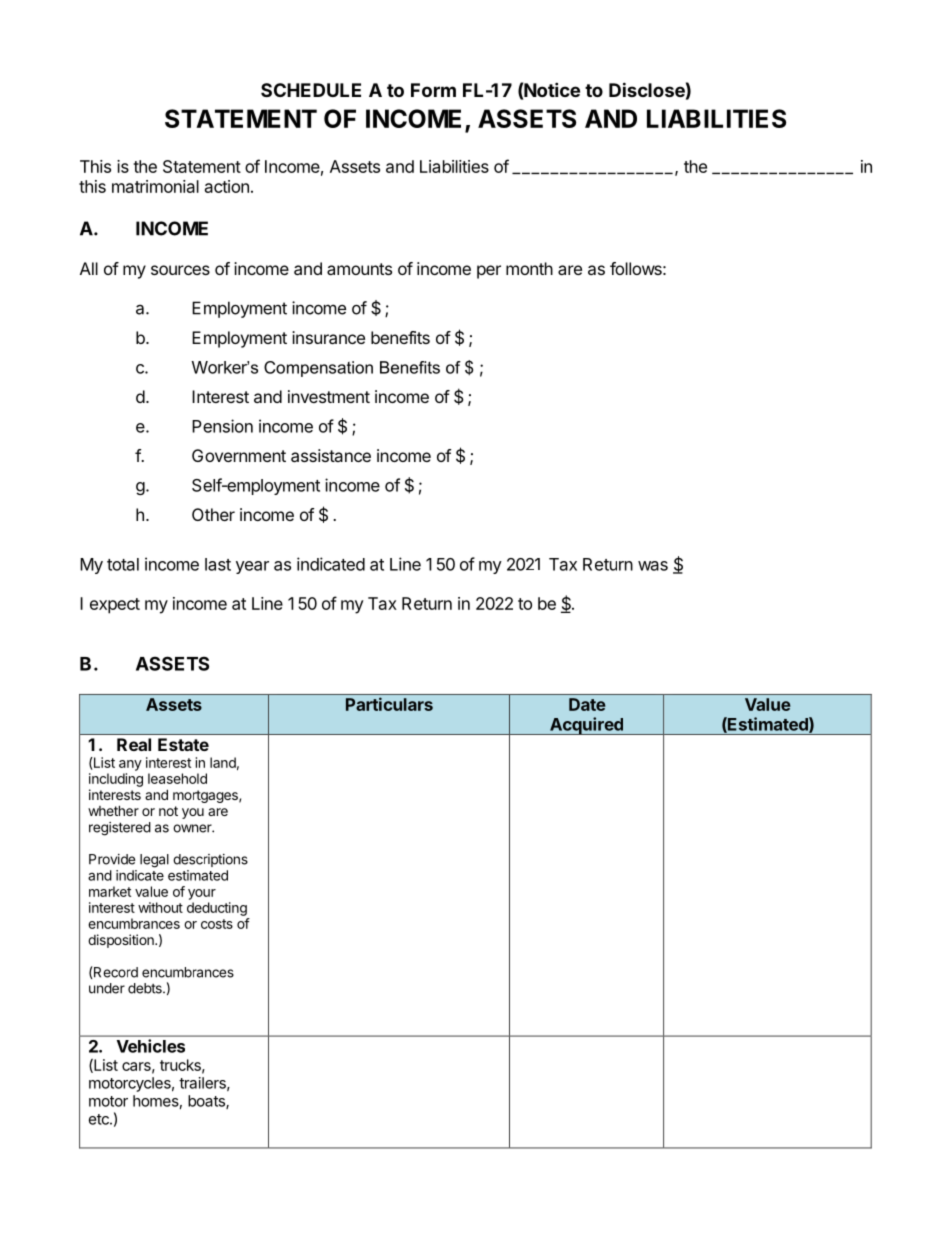  I want to click on matrimonial, so click(155, 186).
